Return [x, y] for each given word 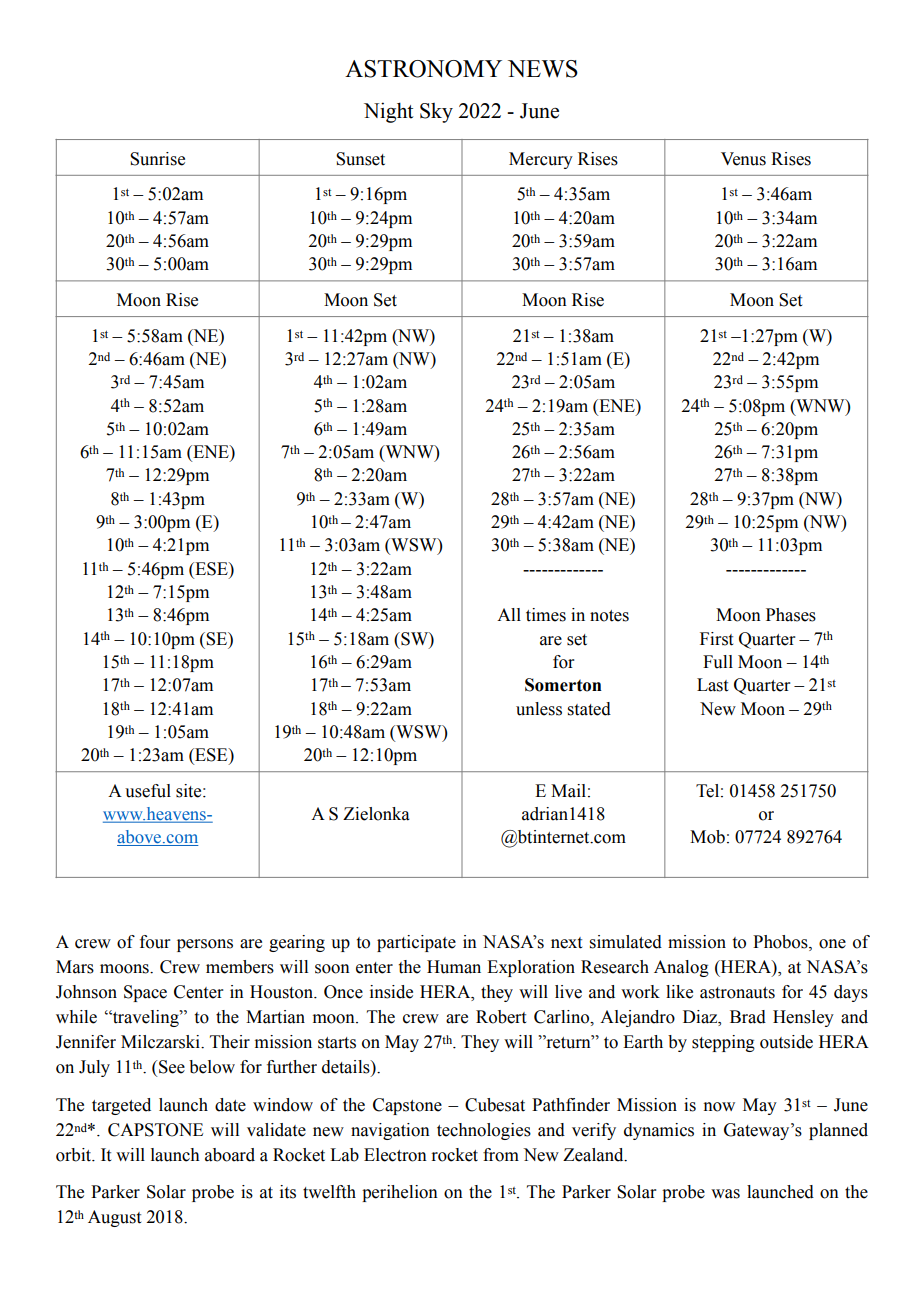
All [509, 614]
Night [388, 112]
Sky [436, 113]
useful [148, 791]
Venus [743, 159]
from [501, 1155]
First [716, 639]
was [725, 1194]
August [114, 1218]
